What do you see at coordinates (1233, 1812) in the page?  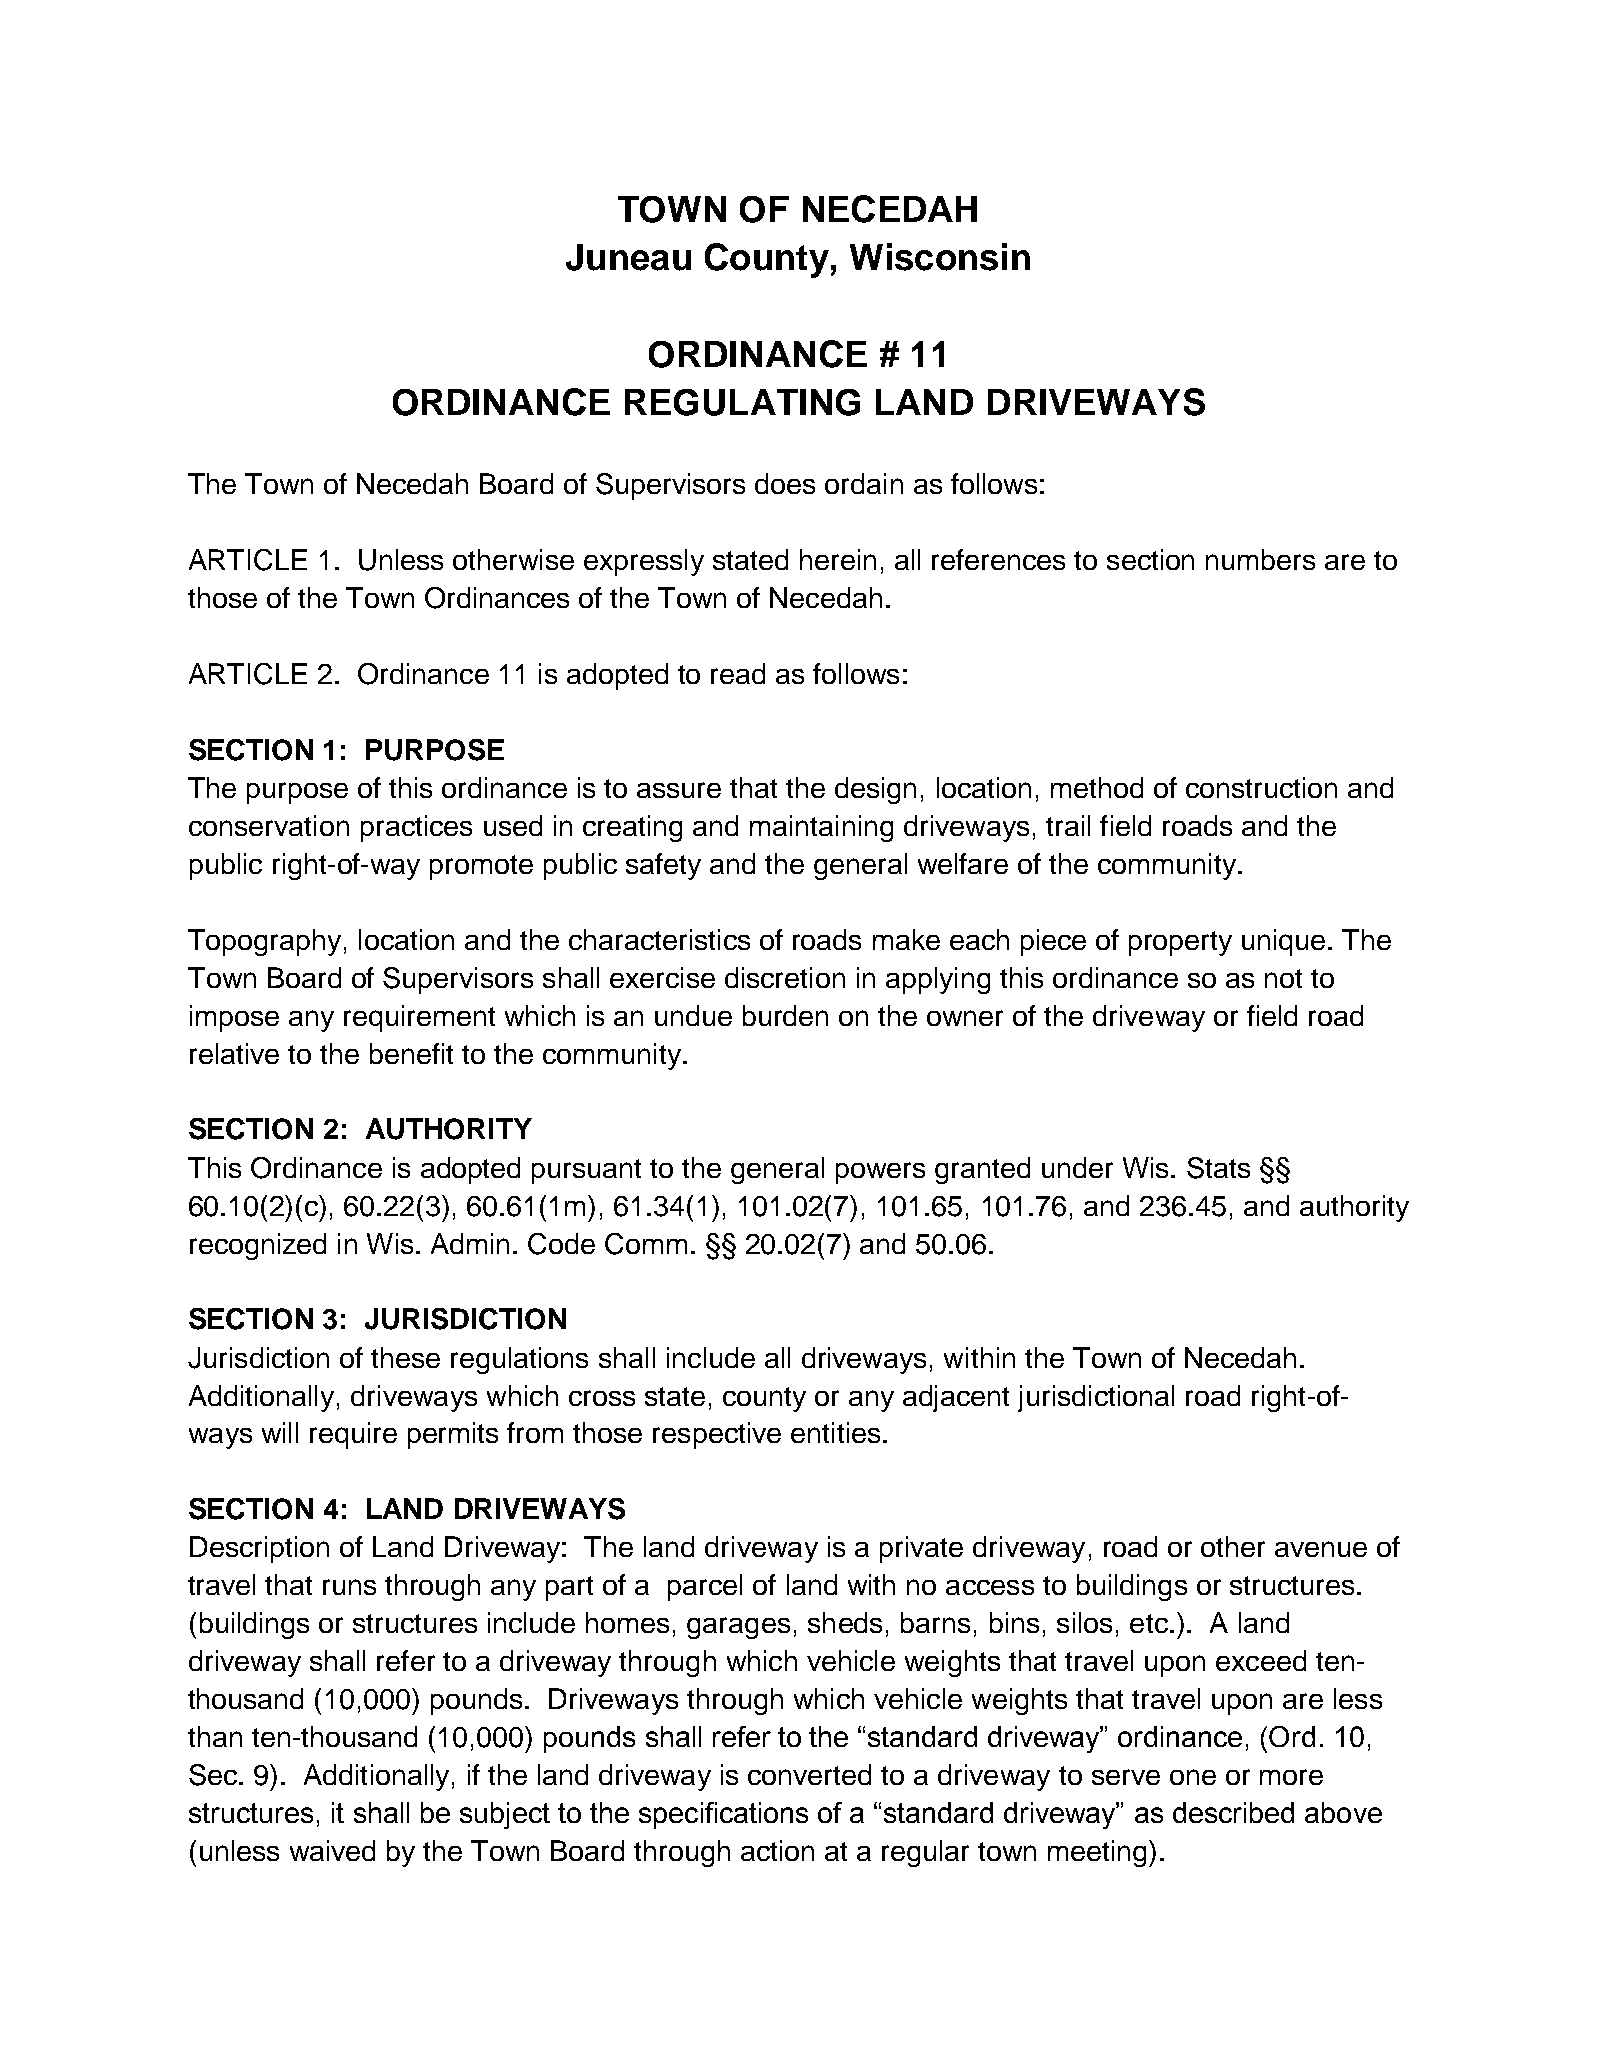 I see `described` at bounding box center [1233, 1812].
